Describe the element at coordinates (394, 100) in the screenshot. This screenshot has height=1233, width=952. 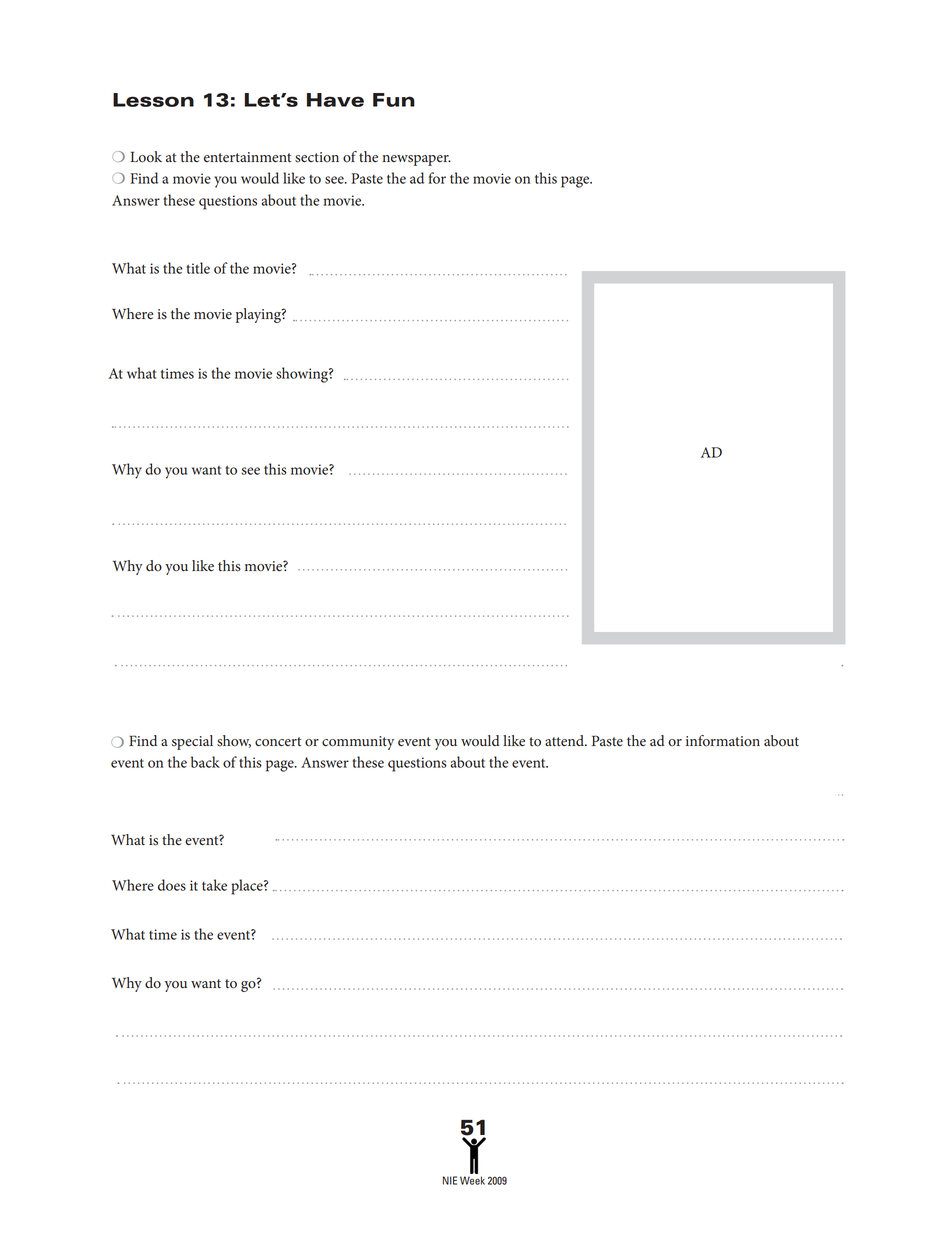
I see `Fun` at that location.
